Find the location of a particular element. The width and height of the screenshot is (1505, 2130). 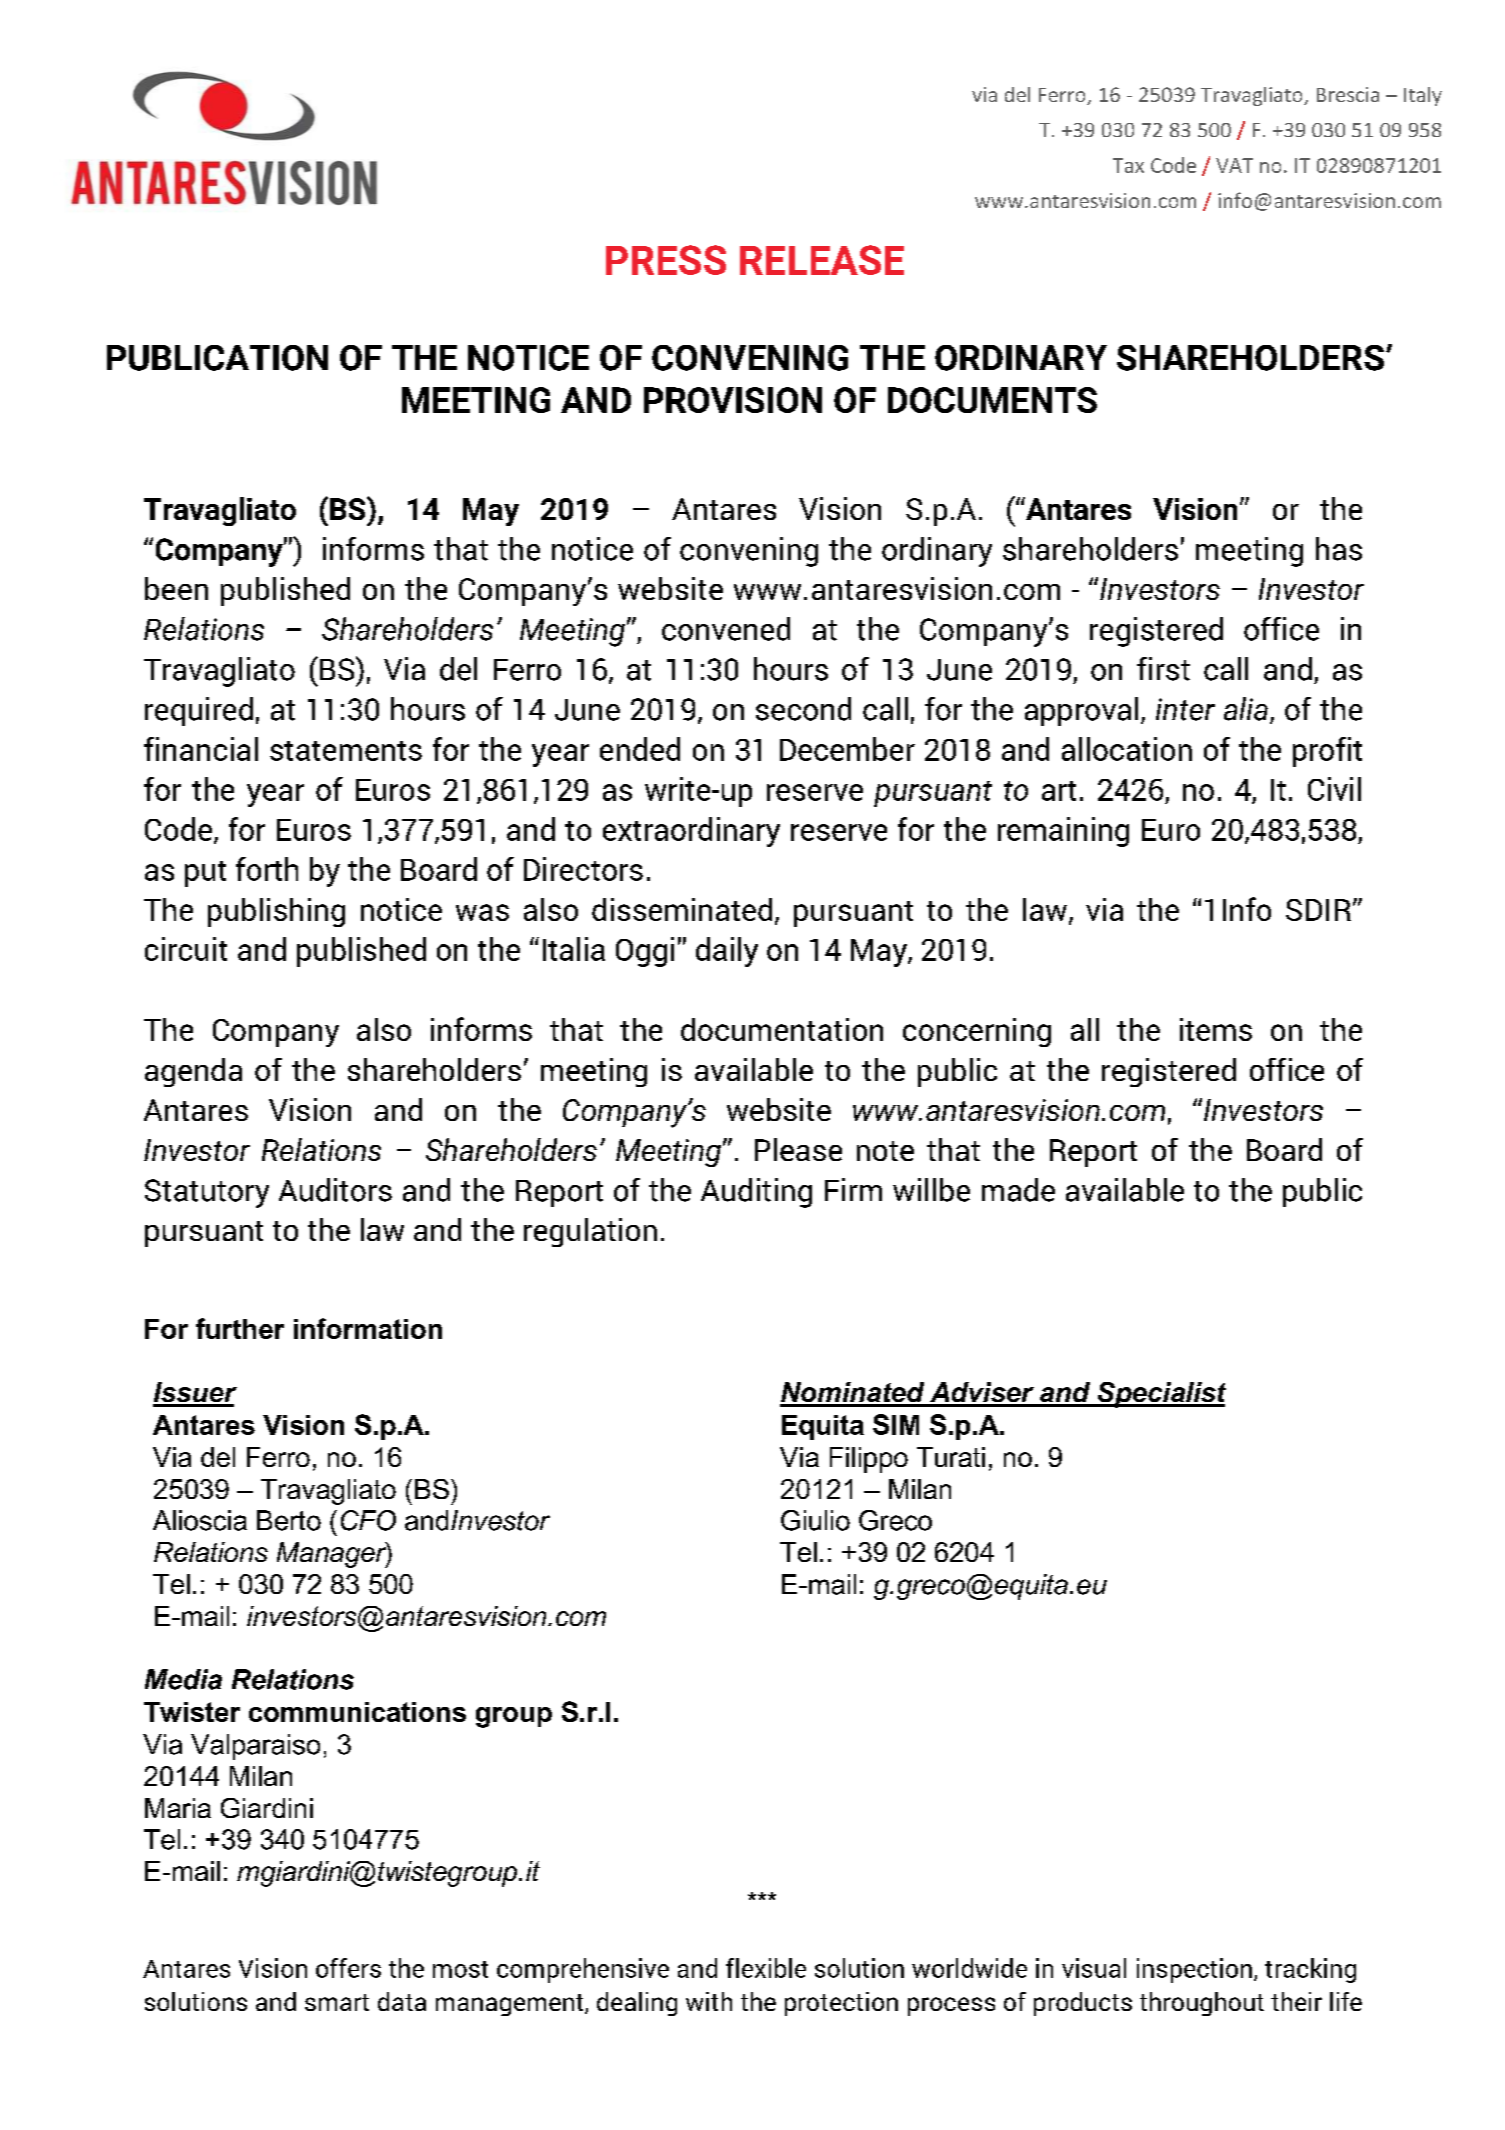

SIM is located at coordinates (896, 1424).
